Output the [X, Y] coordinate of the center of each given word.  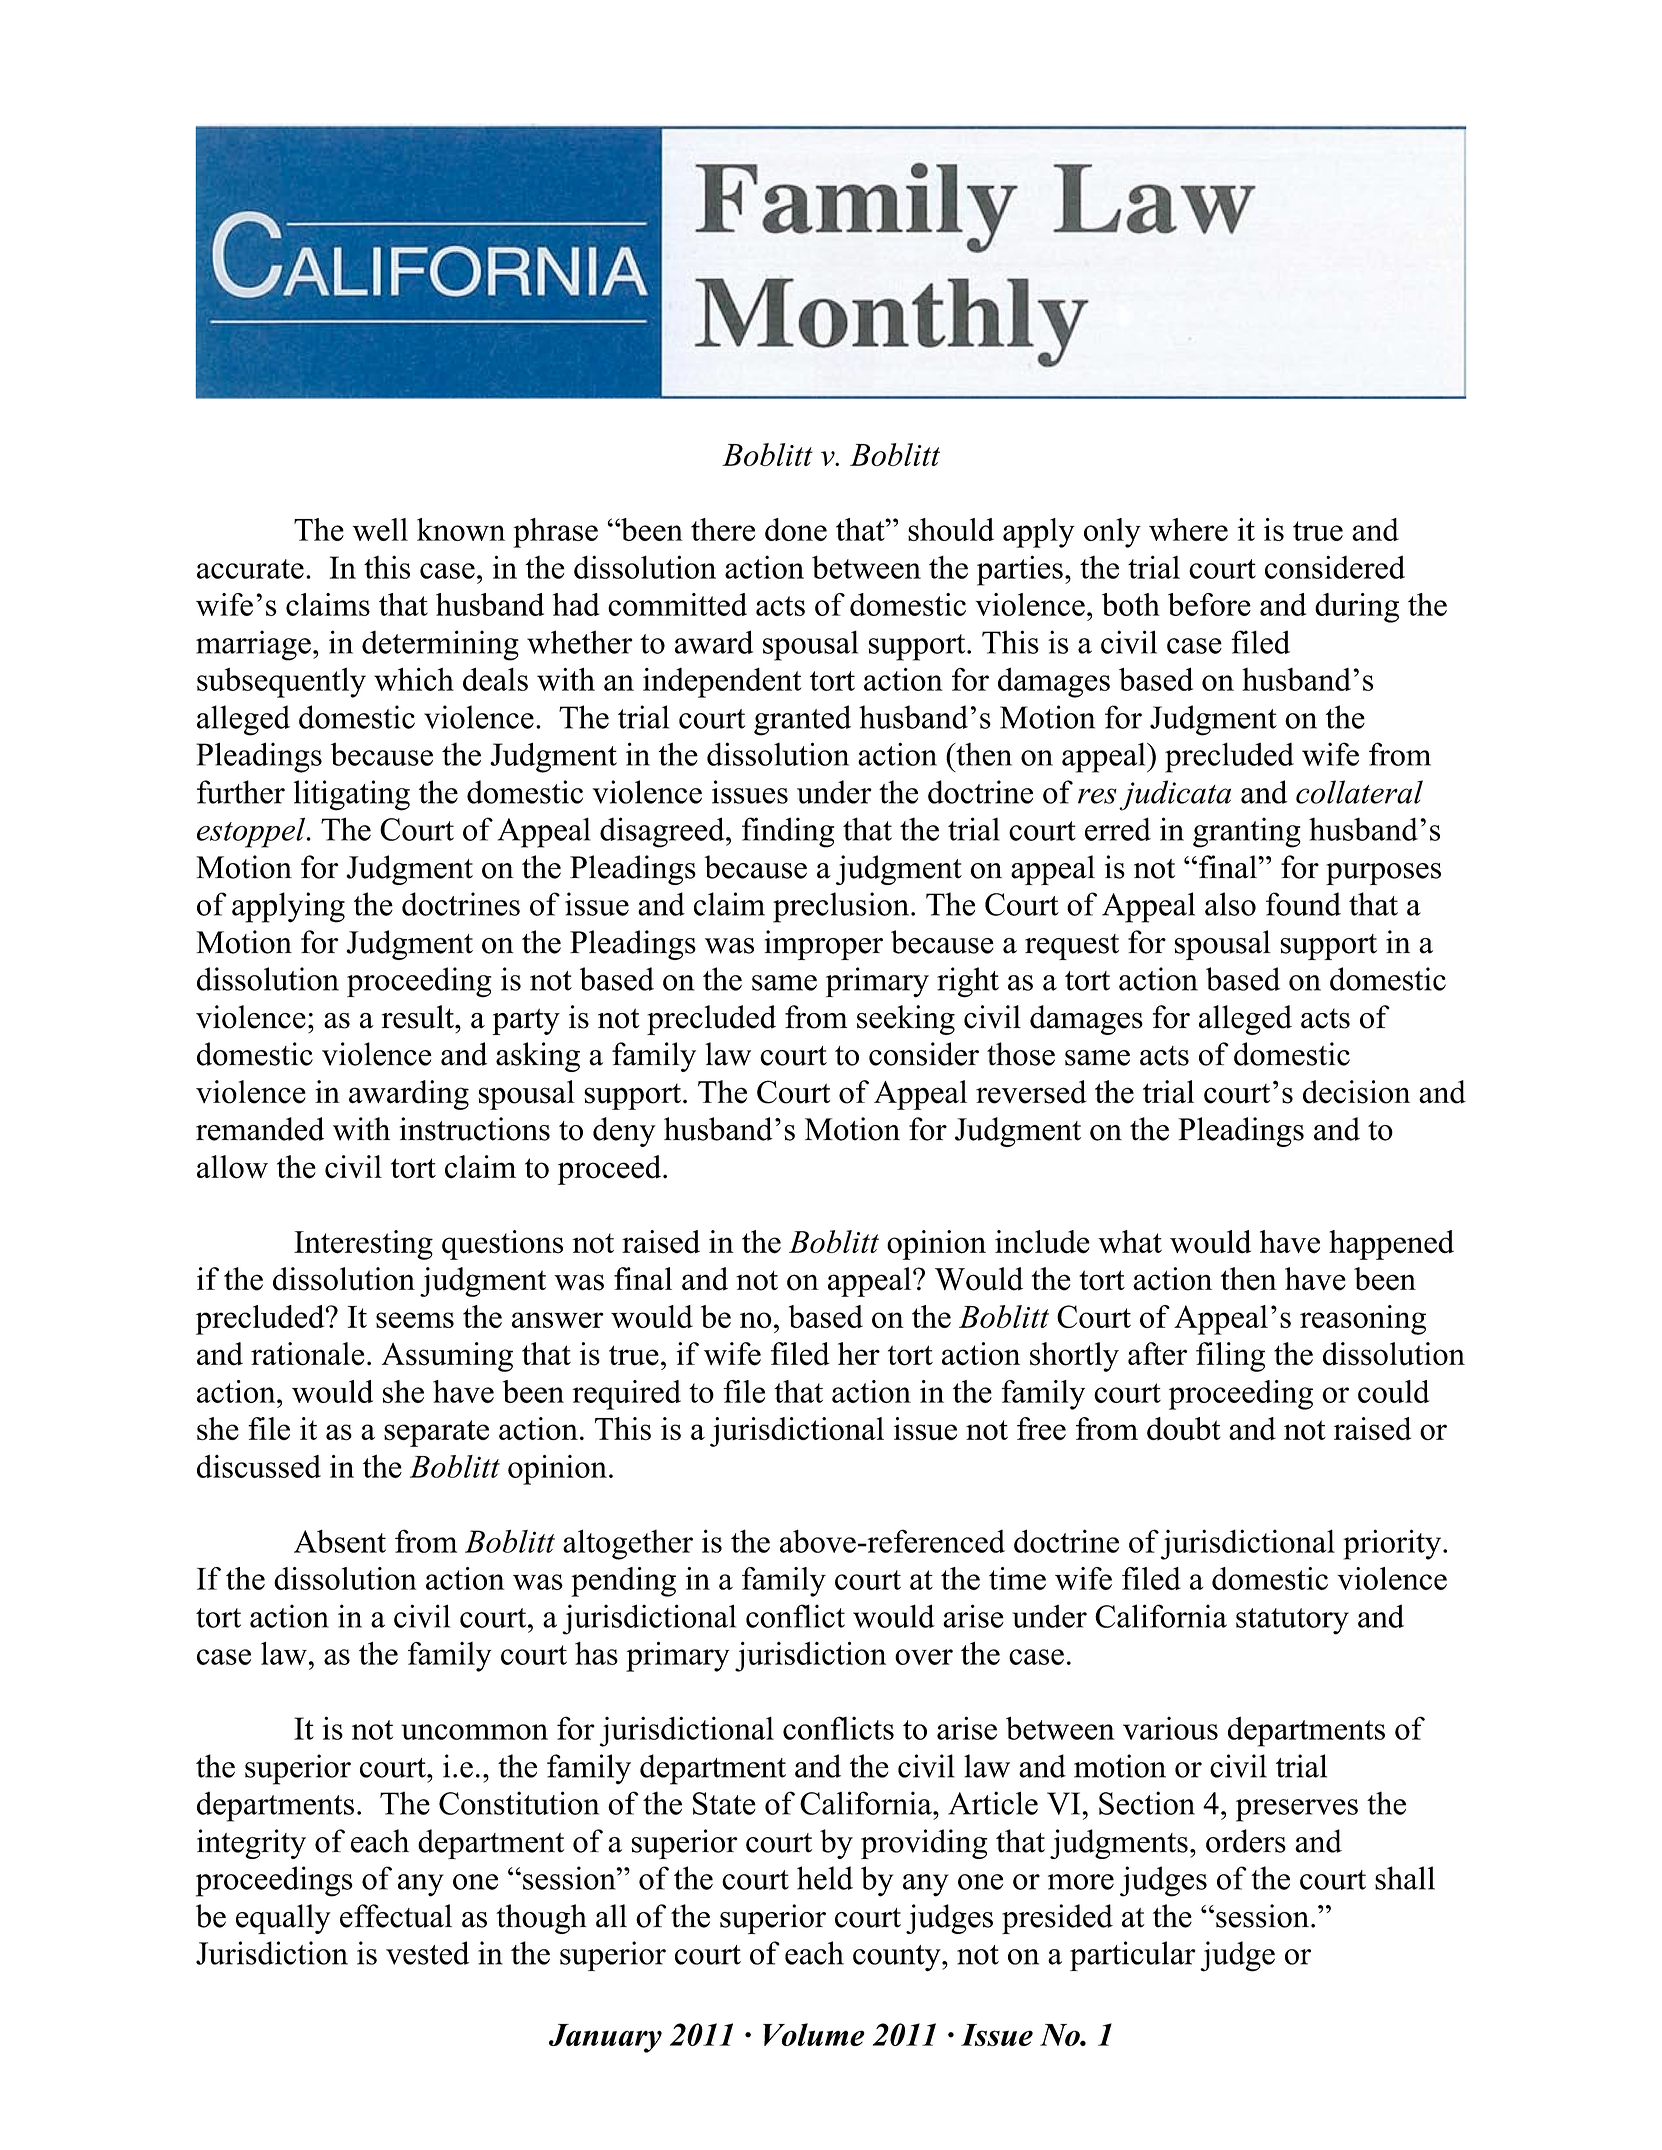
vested [428, 1953]
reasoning [1363, 1320]
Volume [814, 2034]
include [1042, 1242]
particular [1133, 1956]
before [1209, 604]
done [796, 529]
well [380, 529]
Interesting [363, 1245]
